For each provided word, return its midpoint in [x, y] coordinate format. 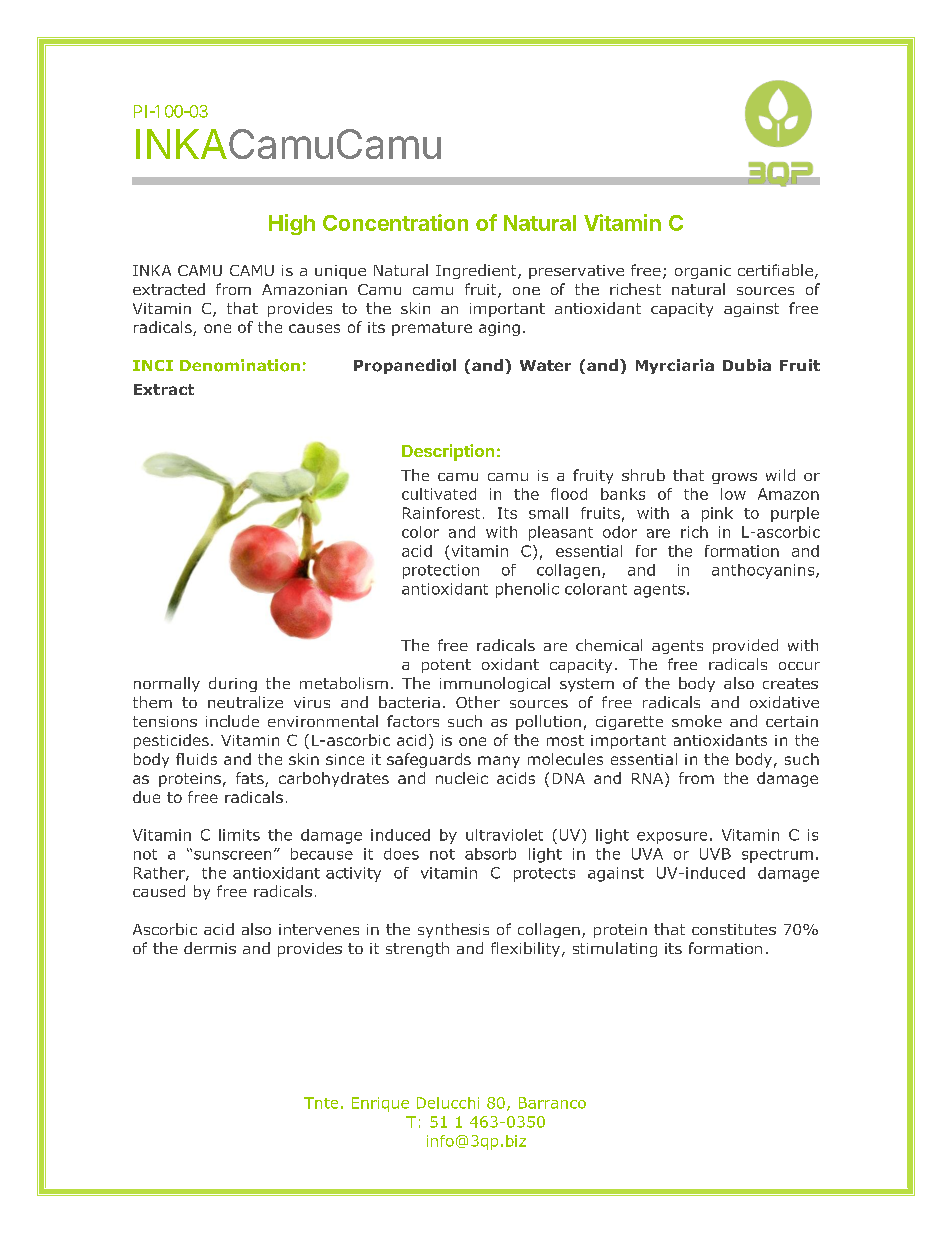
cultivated [439, 494]
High [292, 224]
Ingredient [477, 271]
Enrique [380, 1104]
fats [251, 779]
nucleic [462, 778]
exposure [672, 838]
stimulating [615, 949]
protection [441, 571]
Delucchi [448, 1103]
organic [703, 272]
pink [717, 514]
